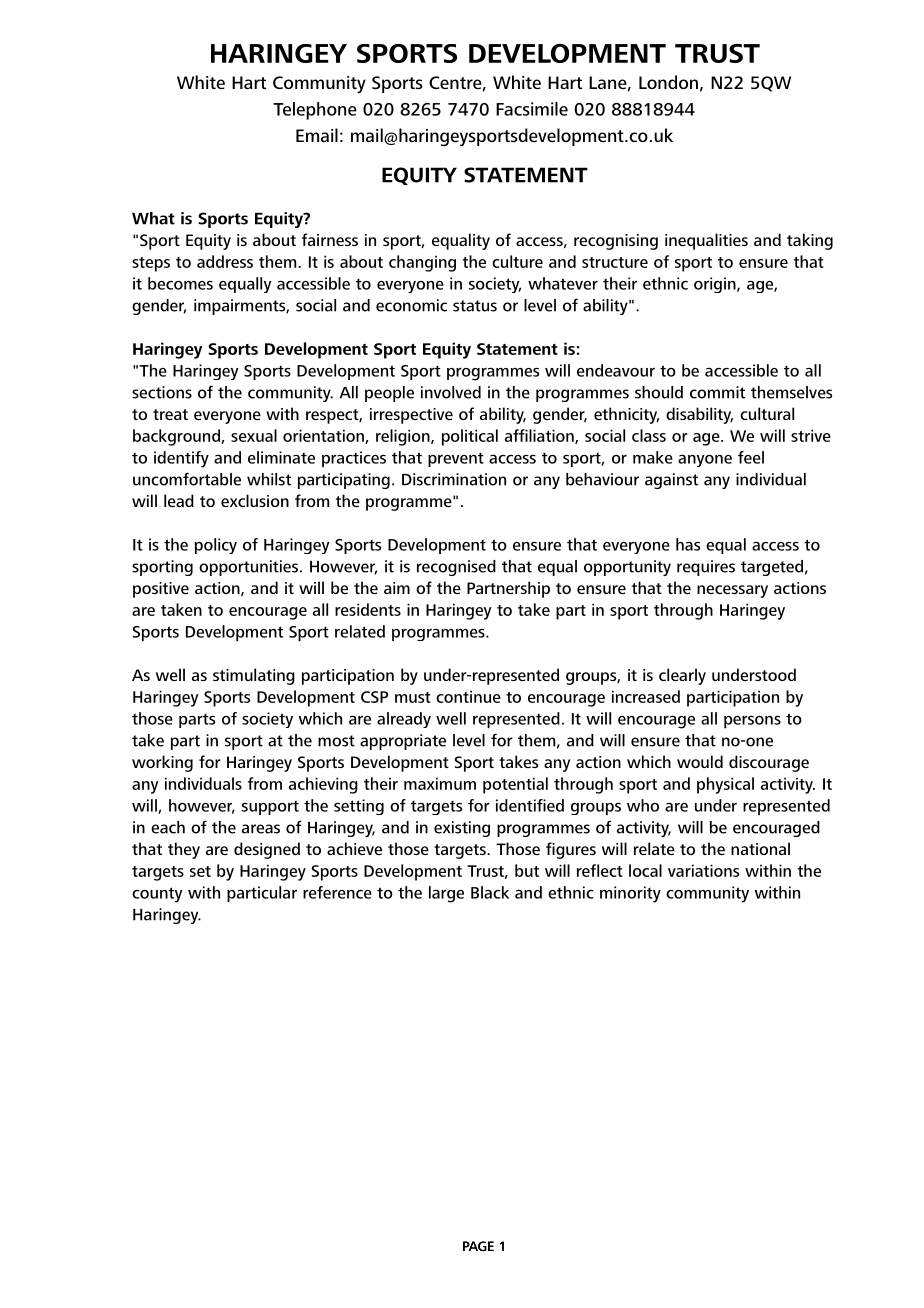  What do you see at coordinates (157, 895) in the page?
I see `county` at bounding box center [157, 895].
